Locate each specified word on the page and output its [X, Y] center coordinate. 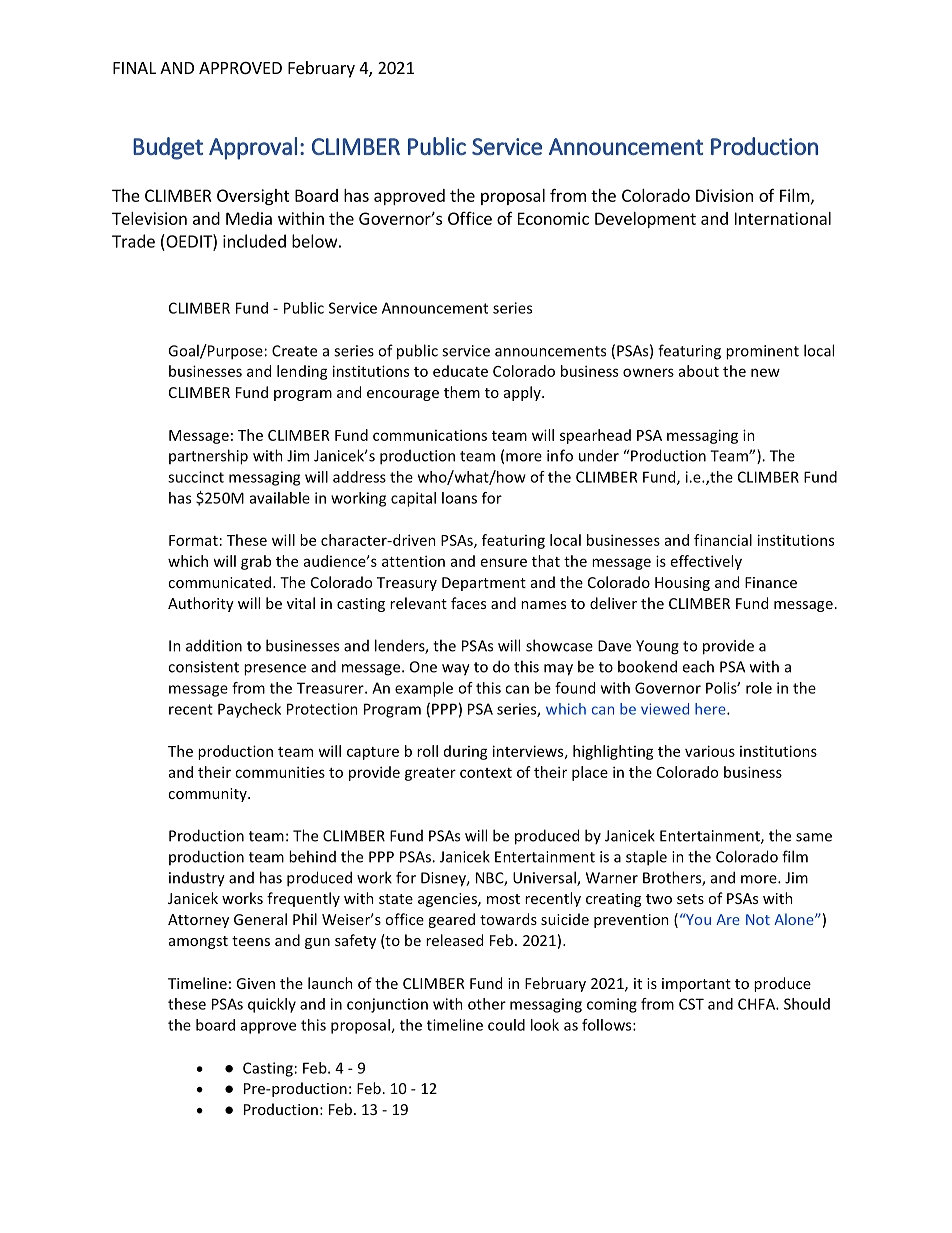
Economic [553, 218]
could [506, 1025]
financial [723, 540]
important [696, 985]
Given [255, 983]
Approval [253, 148]
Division [724, 195]
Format [193, 540]
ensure [504, 562]
